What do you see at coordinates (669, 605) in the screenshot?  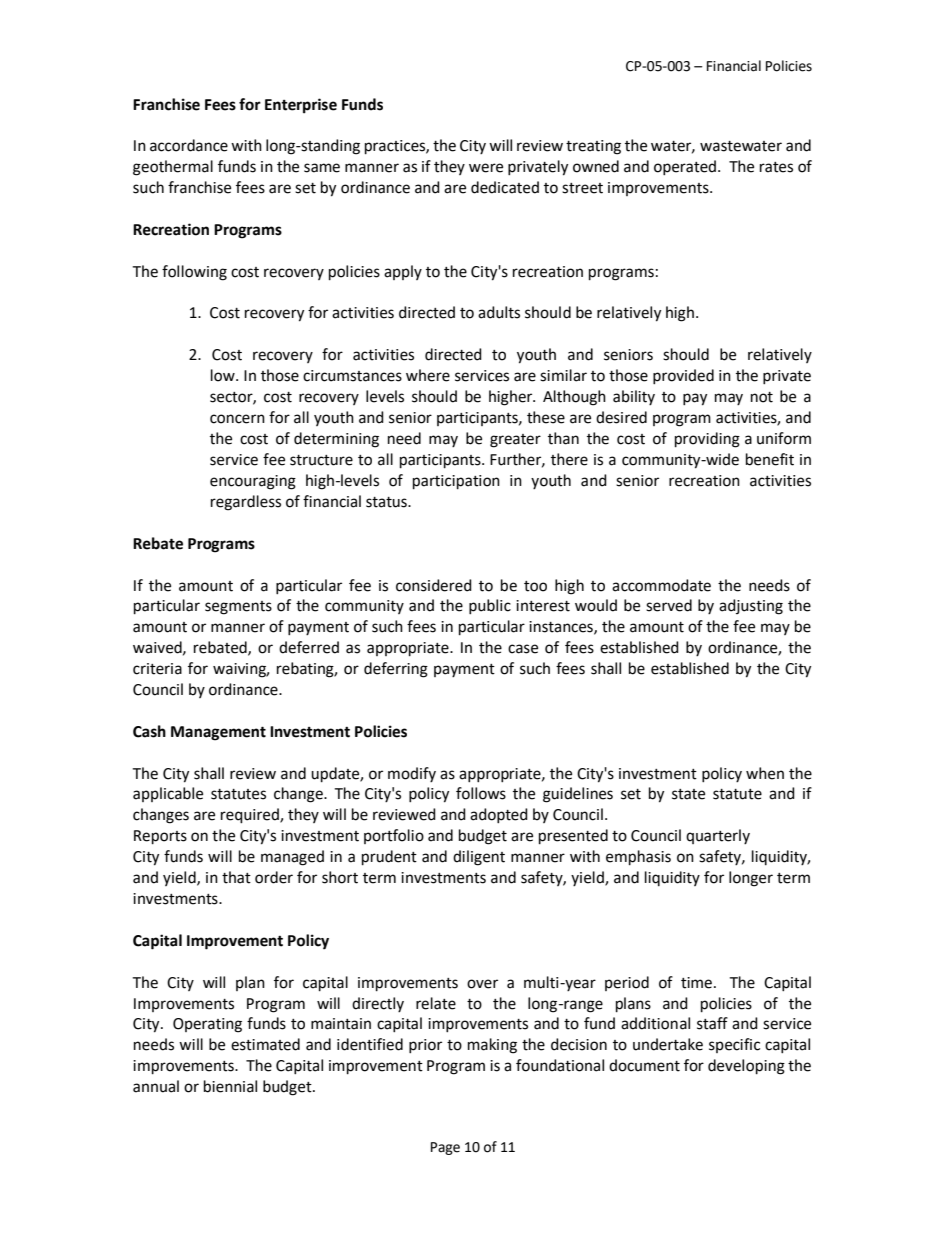 I see `served` at bounding box center [669, 605].
